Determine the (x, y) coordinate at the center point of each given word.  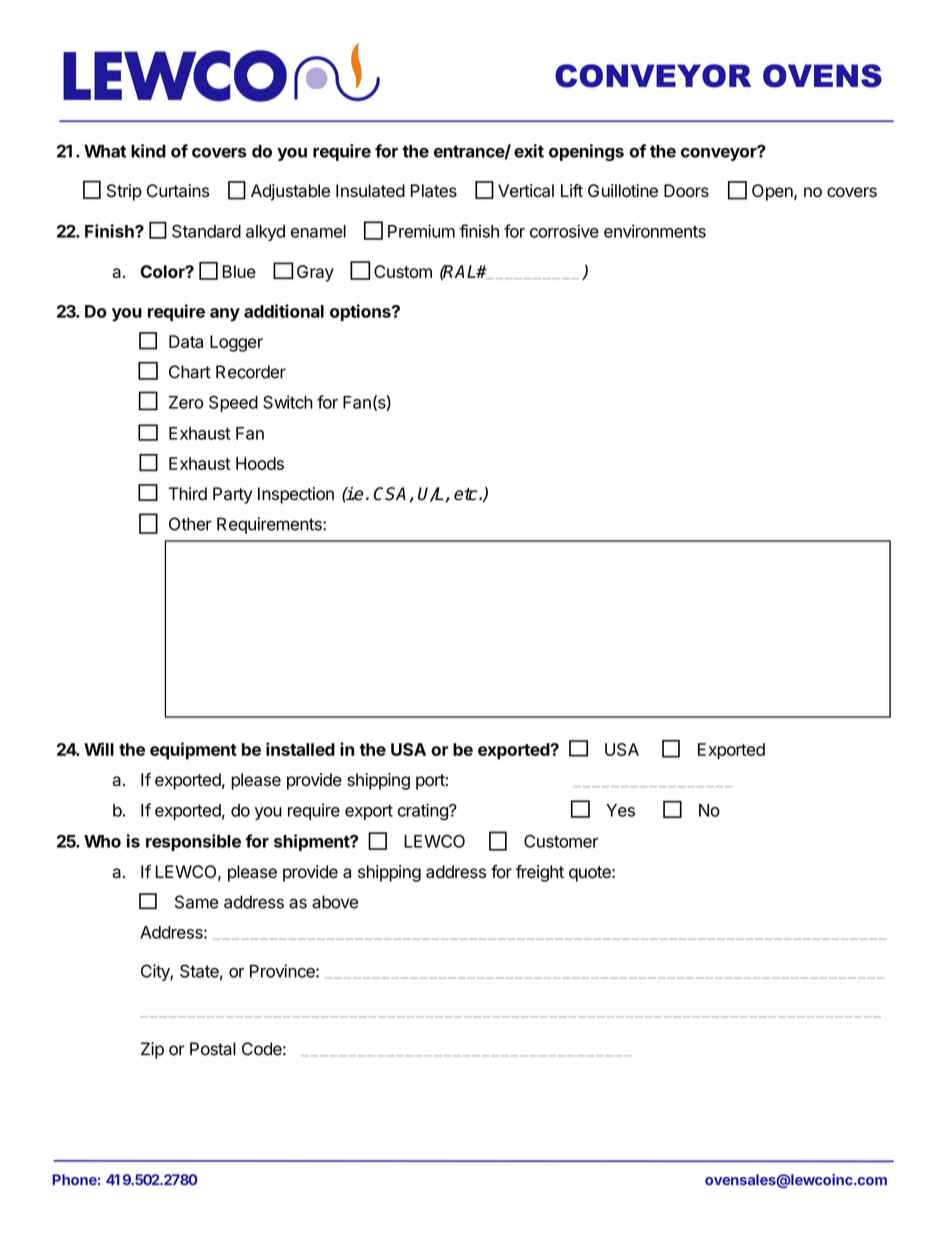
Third (187, 494)
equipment (193, 751)
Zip (152, 1050)
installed (300, 749)
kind (148, 151)
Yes (620, 810)
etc (467, 494)
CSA (390, 494)
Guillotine (623, 191)
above (335, 902)
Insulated (370, 191)
